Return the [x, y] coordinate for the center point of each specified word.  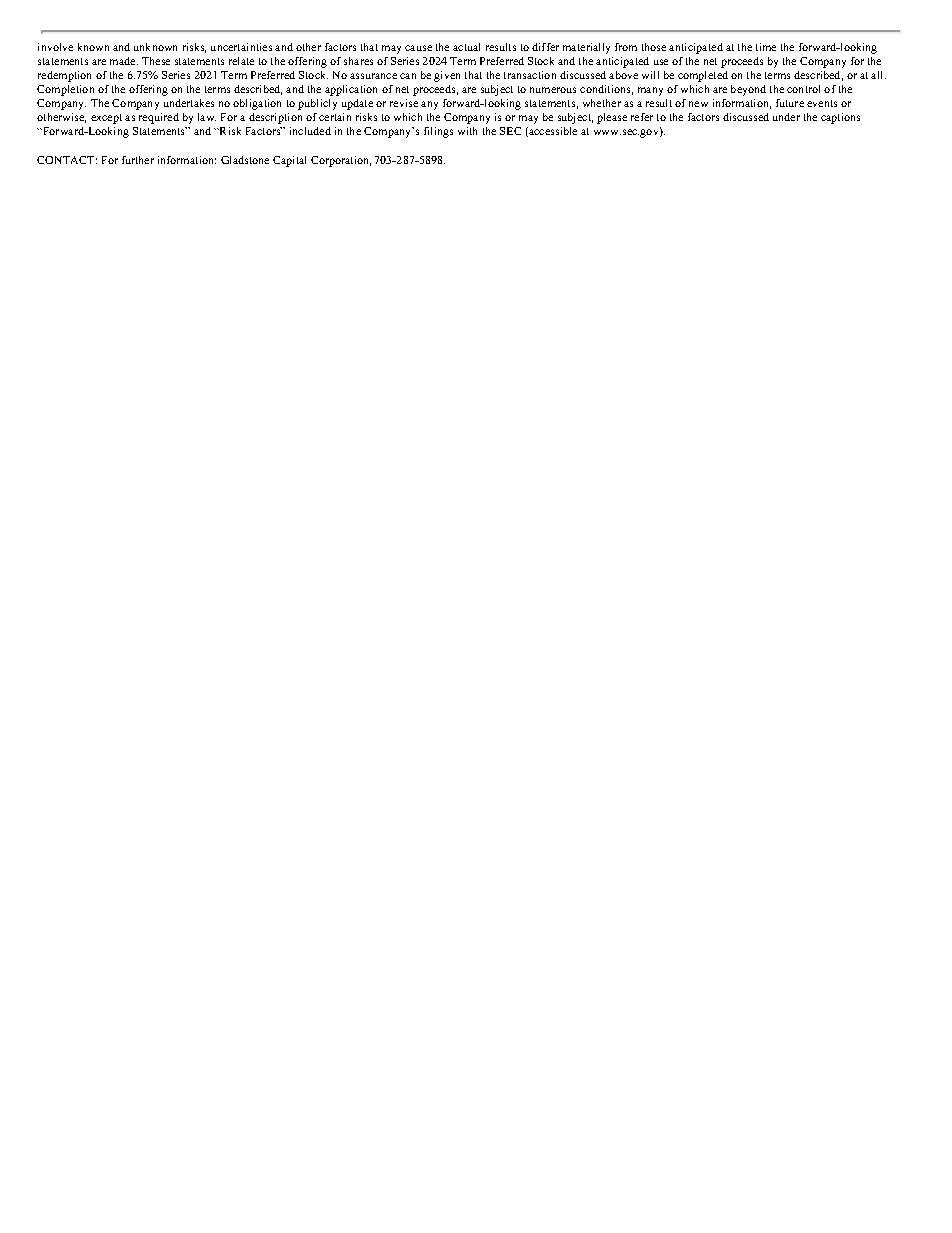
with [467, 131]
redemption [64, 76]
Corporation [341, 161]
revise [404, 103]
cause [418, 48]
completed [703, 76]
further [138, 160]
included [310, 131]
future [790, 103]
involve [55, 47]
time [766, 47]
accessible [552, 132]
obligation [257, 104]
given [447, 76]
